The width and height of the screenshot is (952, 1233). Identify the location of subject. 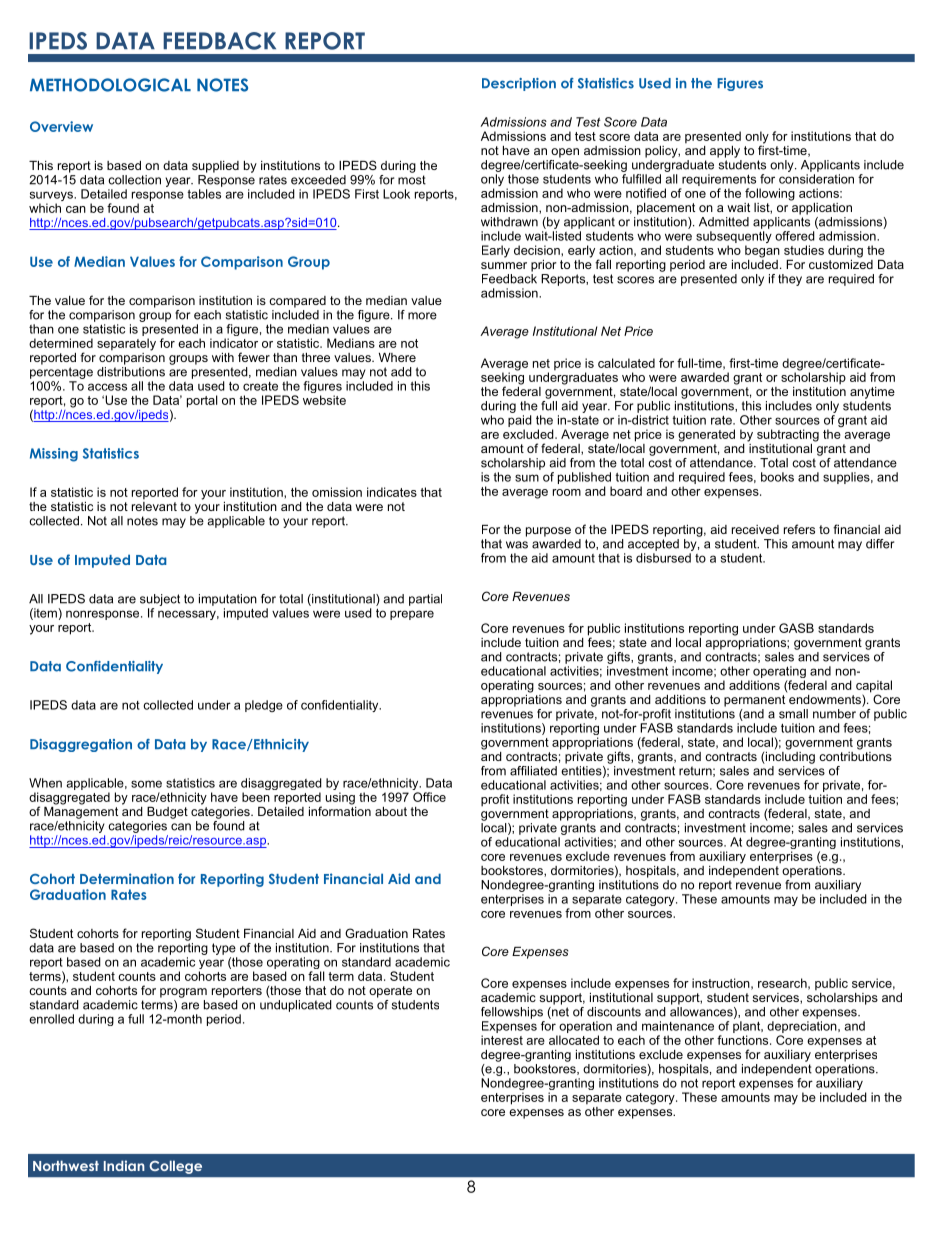
(160, 600).
